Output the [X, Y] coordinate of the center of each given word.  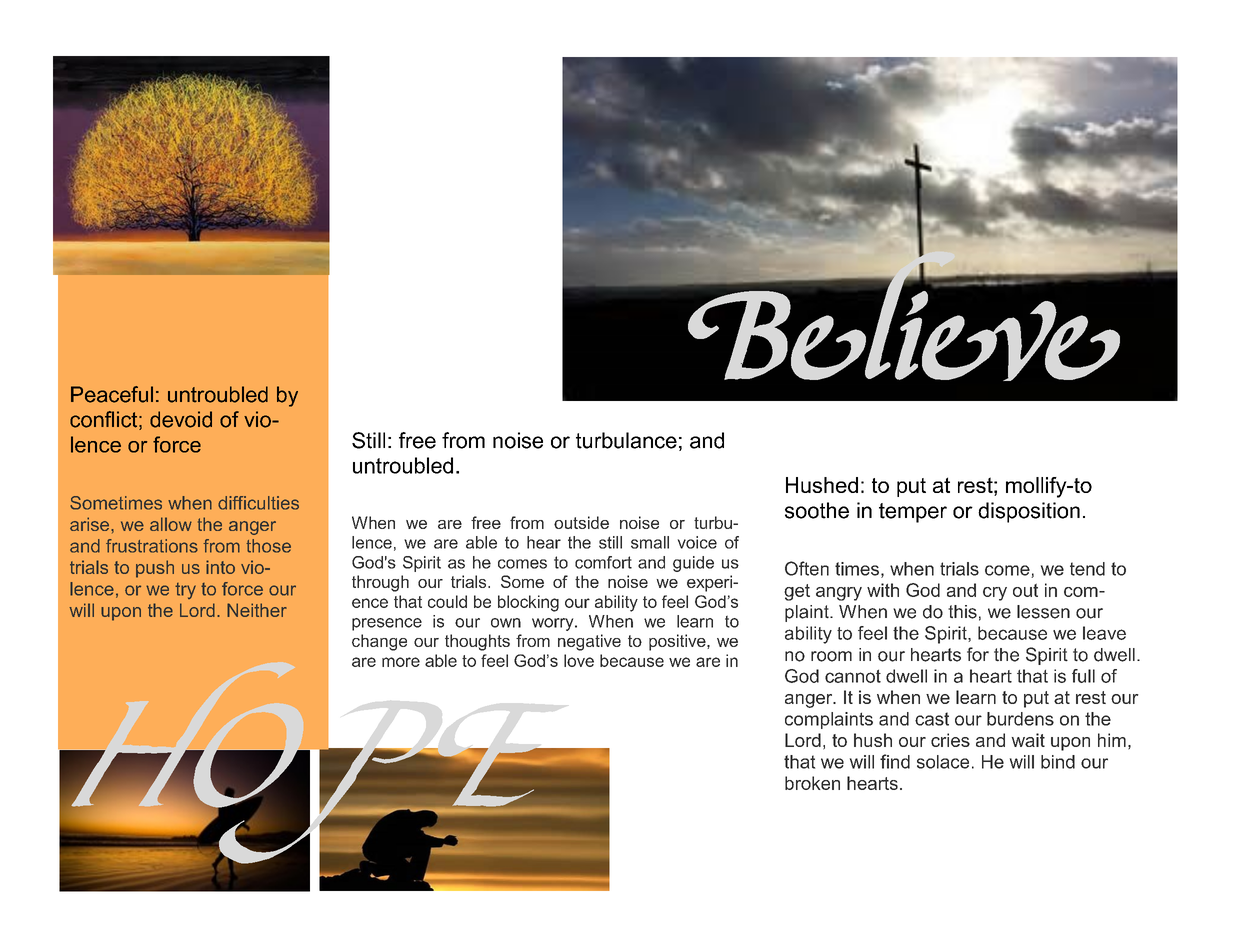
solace [943, 762]
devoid [181, 419]
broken [812, 783]
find [895, 761]
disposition [1029, 512]
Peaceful [112, 394]
